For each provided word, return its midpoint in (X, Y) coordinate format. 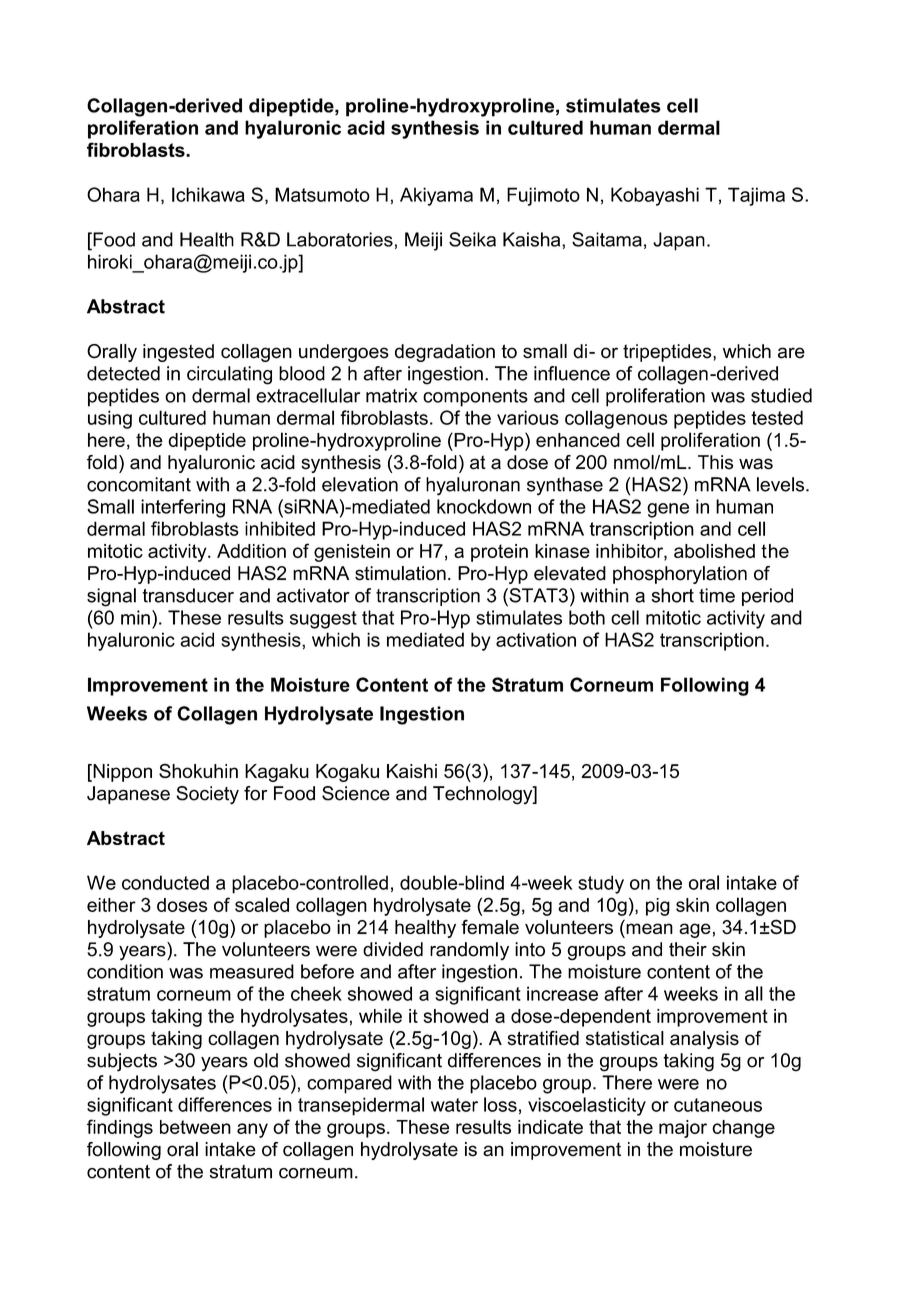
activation (536, 639)
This (715, 462)
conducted (165, 882)
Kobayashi (655, 196)
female (490, 926)
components (475, 398)
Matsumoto (322, 194)
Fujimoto (543, 196)
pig (658, 907)
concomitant (139, 484)
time (717, 595)
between (195, 1127)
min (135, 617)
